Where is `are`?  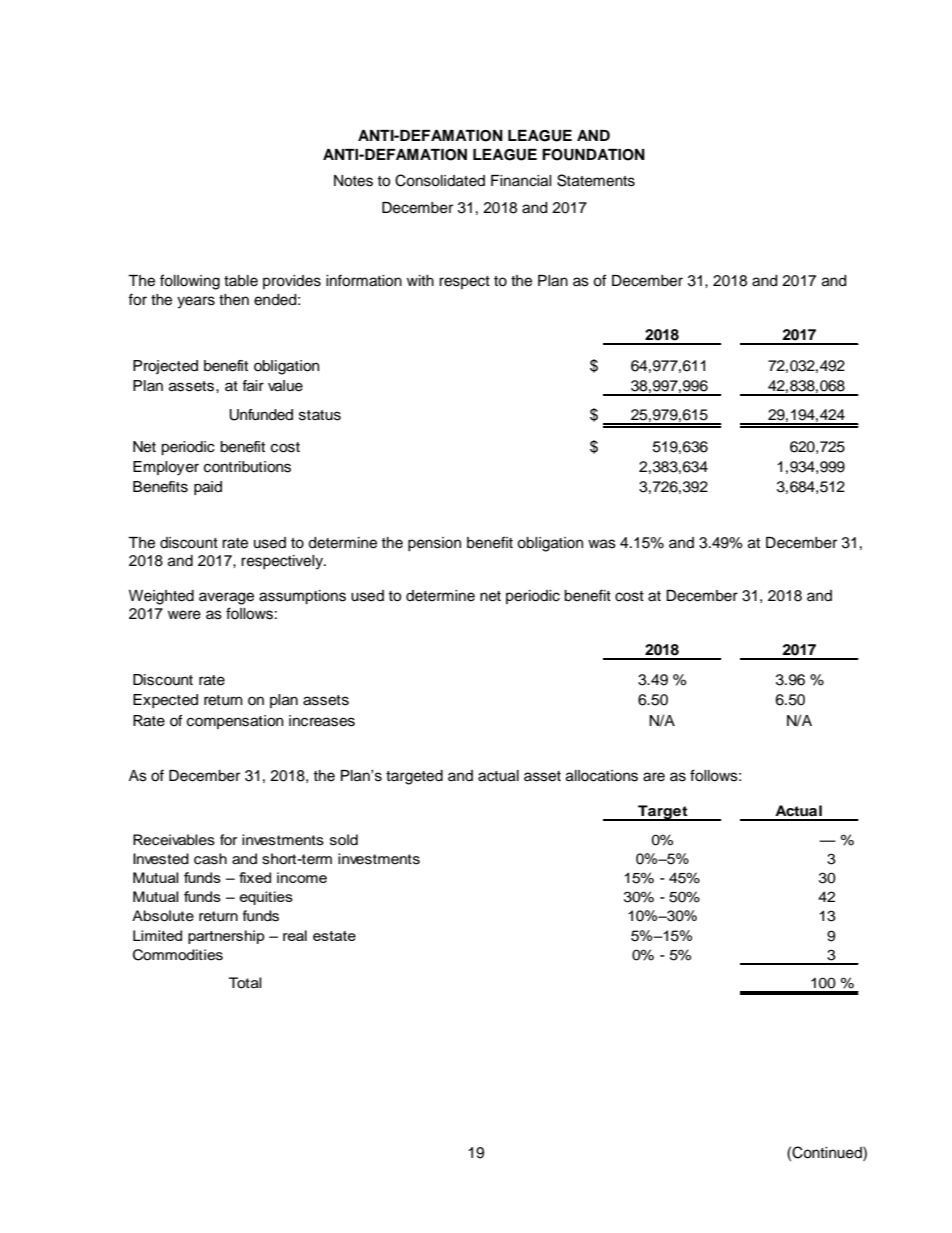 are is located at coordinates (654, 777).
